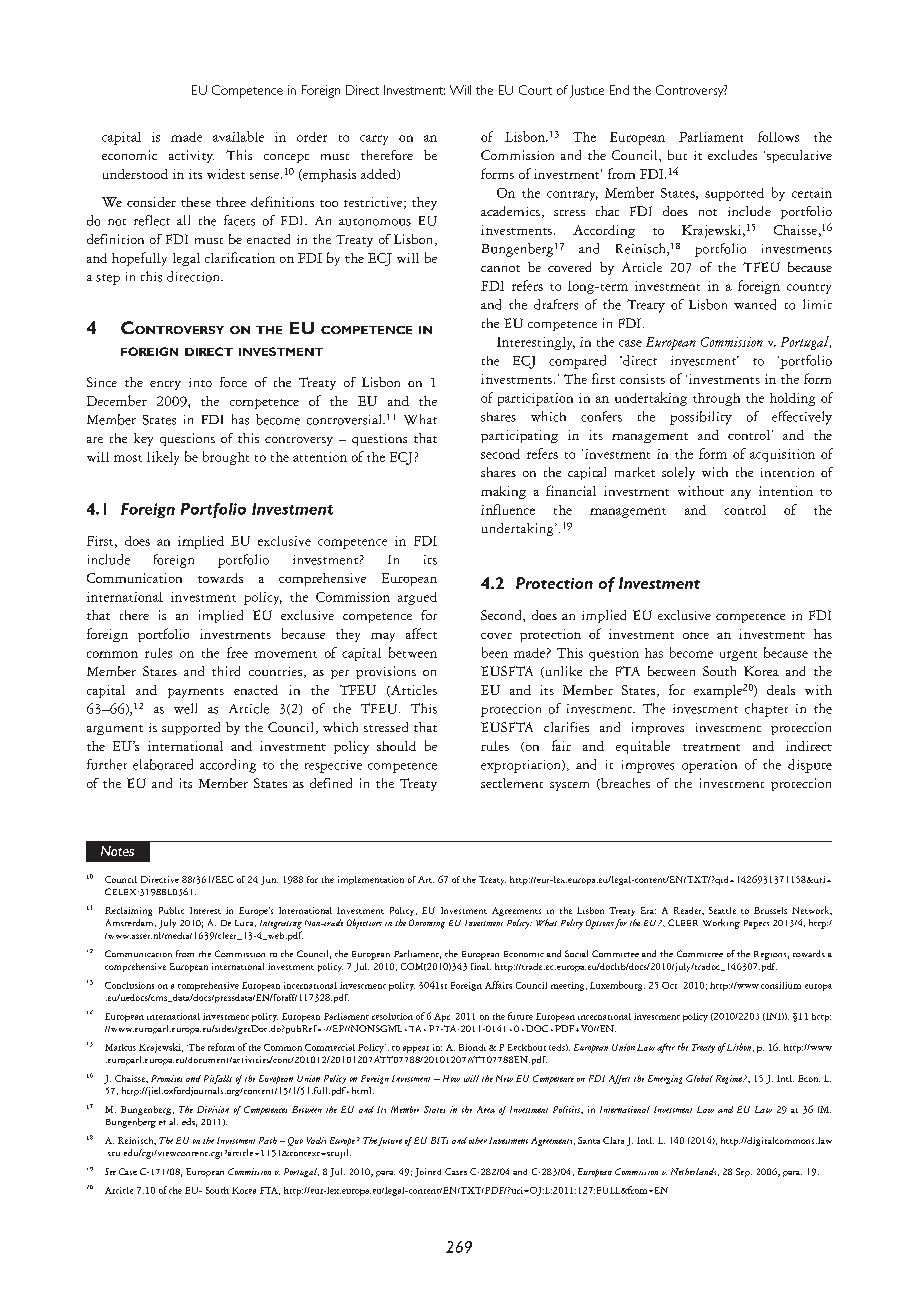  I want to click on activity, so click(191, 156).
